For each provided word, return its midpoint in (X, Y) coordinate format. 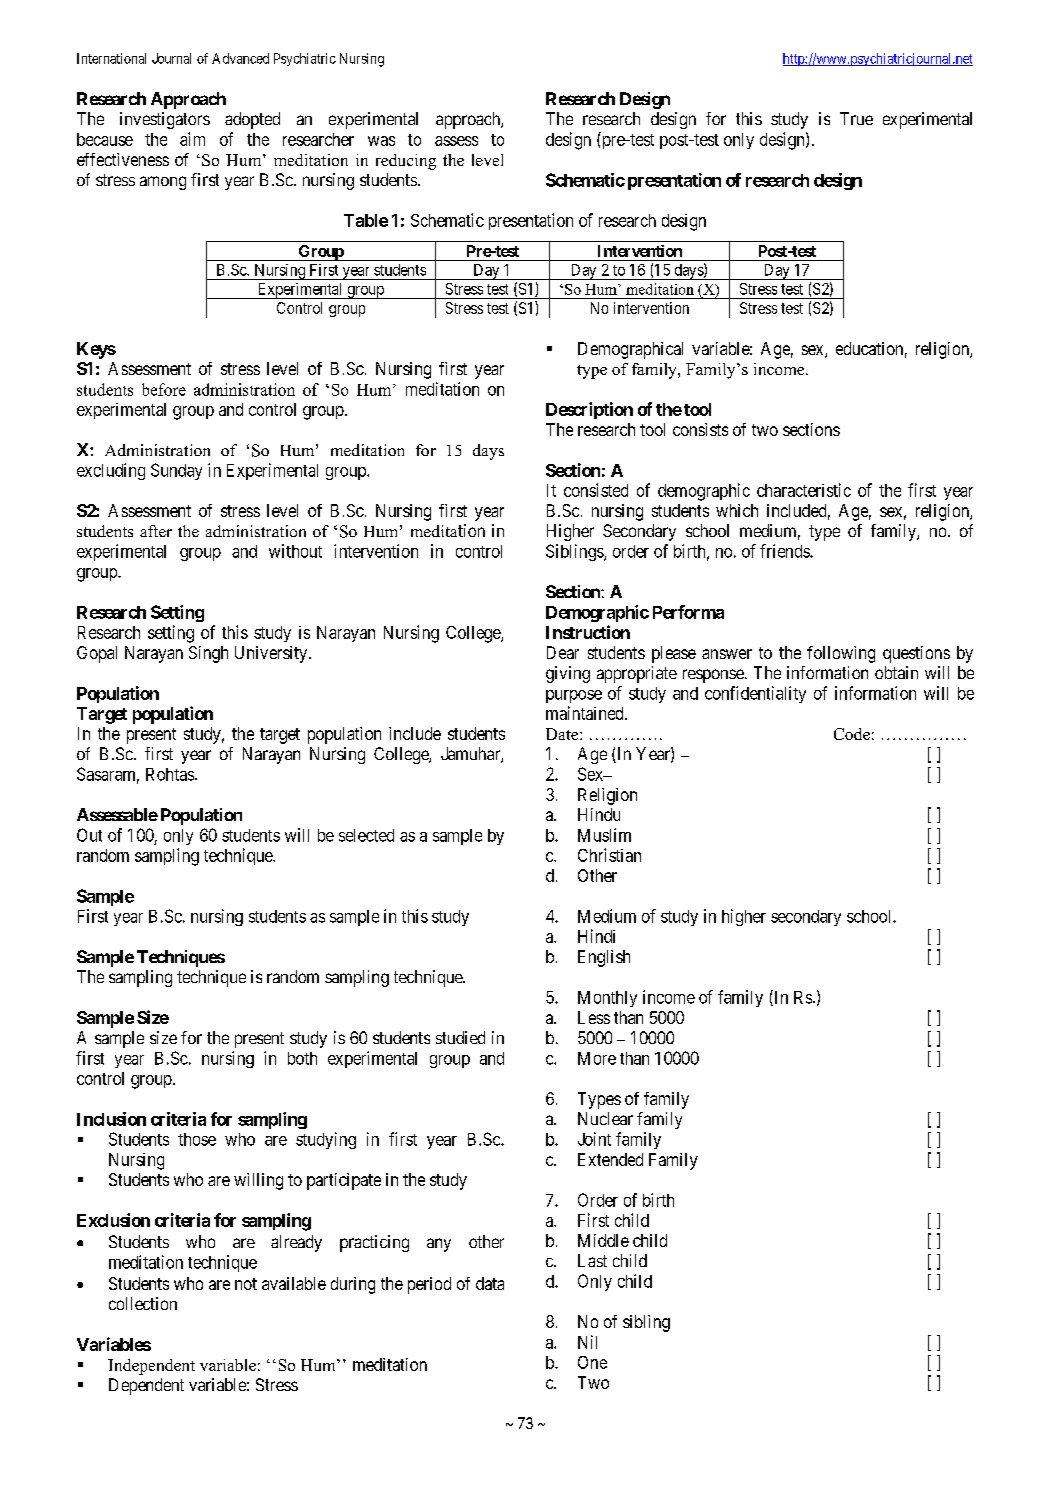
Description (589, 410)
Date (563, 734)
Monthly (607, 999)
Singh (208, 654)
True (856, 118)
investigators (165, 120)
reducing (406, 162)
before (164, 389)
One (592, 1362)
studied (460, 1037)
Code (852, 734)
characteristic (804, 490)
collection (143, 1303)
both (302, 1058)
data (490, 1283)
